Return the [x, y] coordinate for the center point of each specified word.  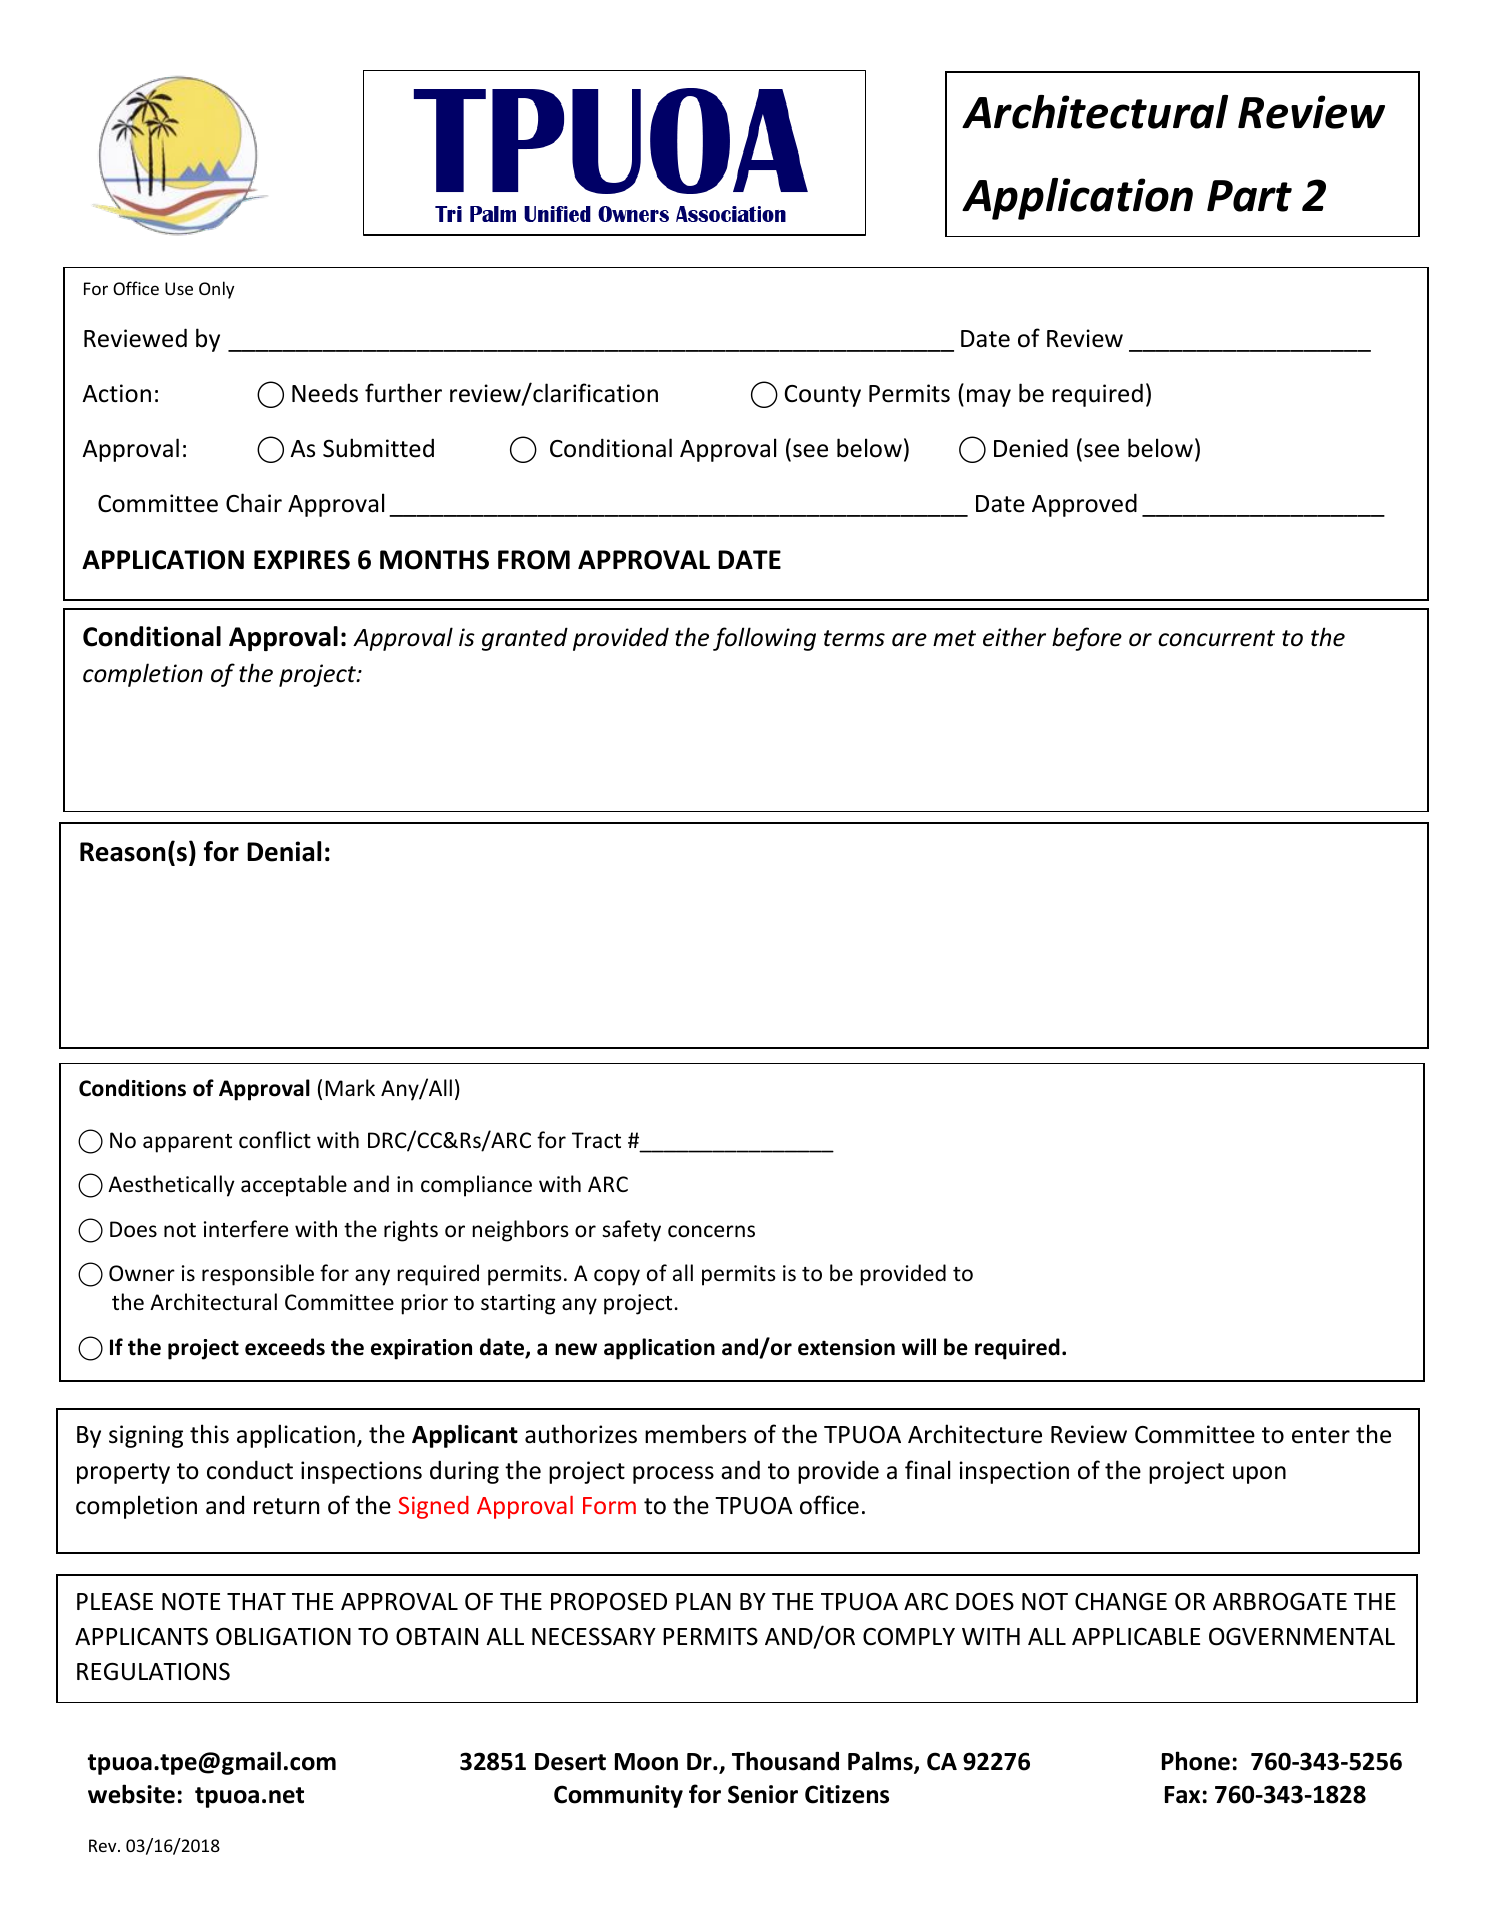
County [822, 396]
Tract [596, 1140]
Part [1249, 196]
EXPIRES [302, 560]
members [695, 1434]
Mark [350, 1087]
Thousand [785, 1761]
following [764, 639]
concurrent [1216, 638]
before [1087, 639]
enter [1321, 1435]
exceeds [285, 1347]
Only [216, 290]
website [131, 1794]
